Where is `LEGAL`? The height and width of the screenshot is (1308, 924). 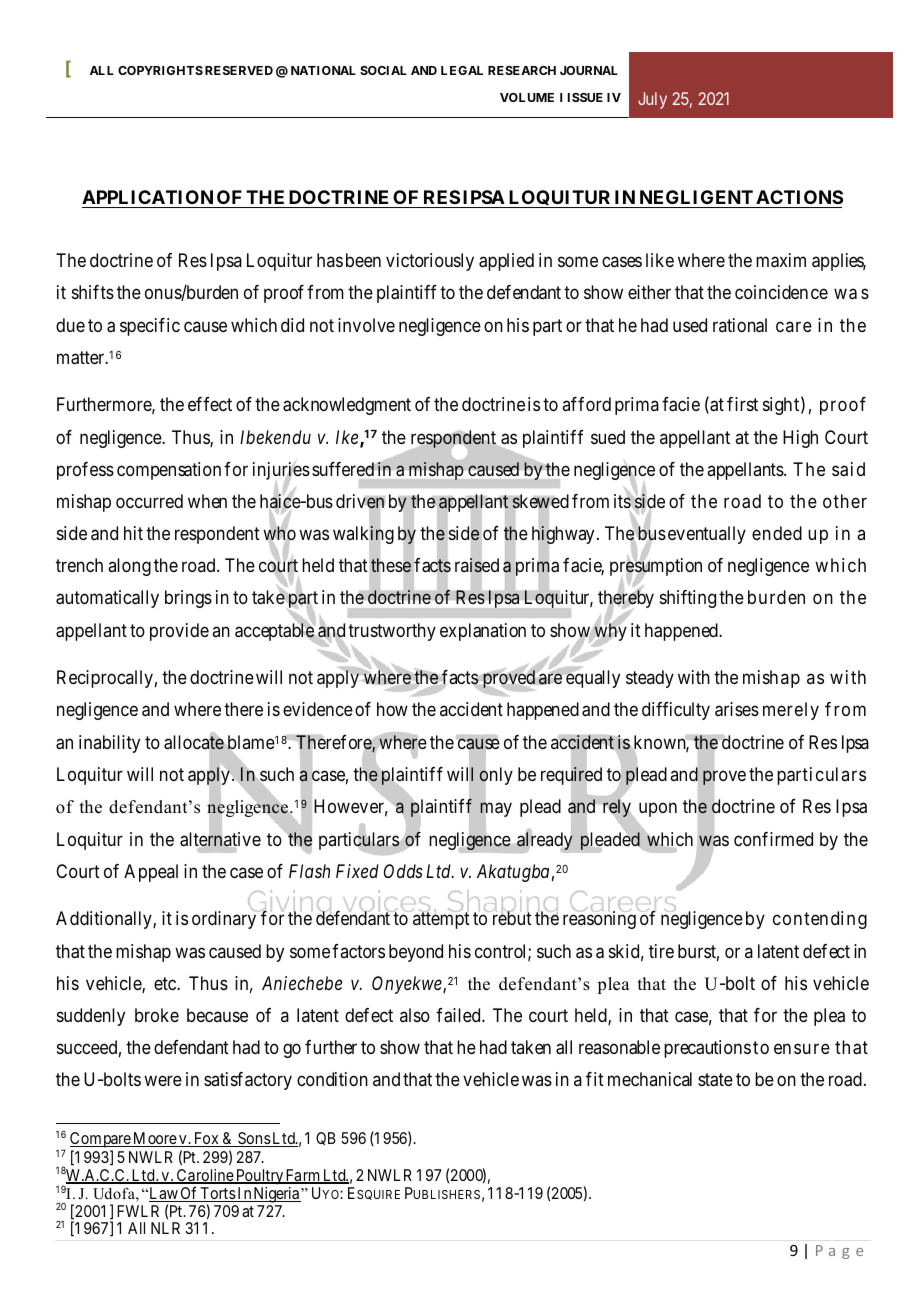 LEGAL is located at coordinates (462, 70).
